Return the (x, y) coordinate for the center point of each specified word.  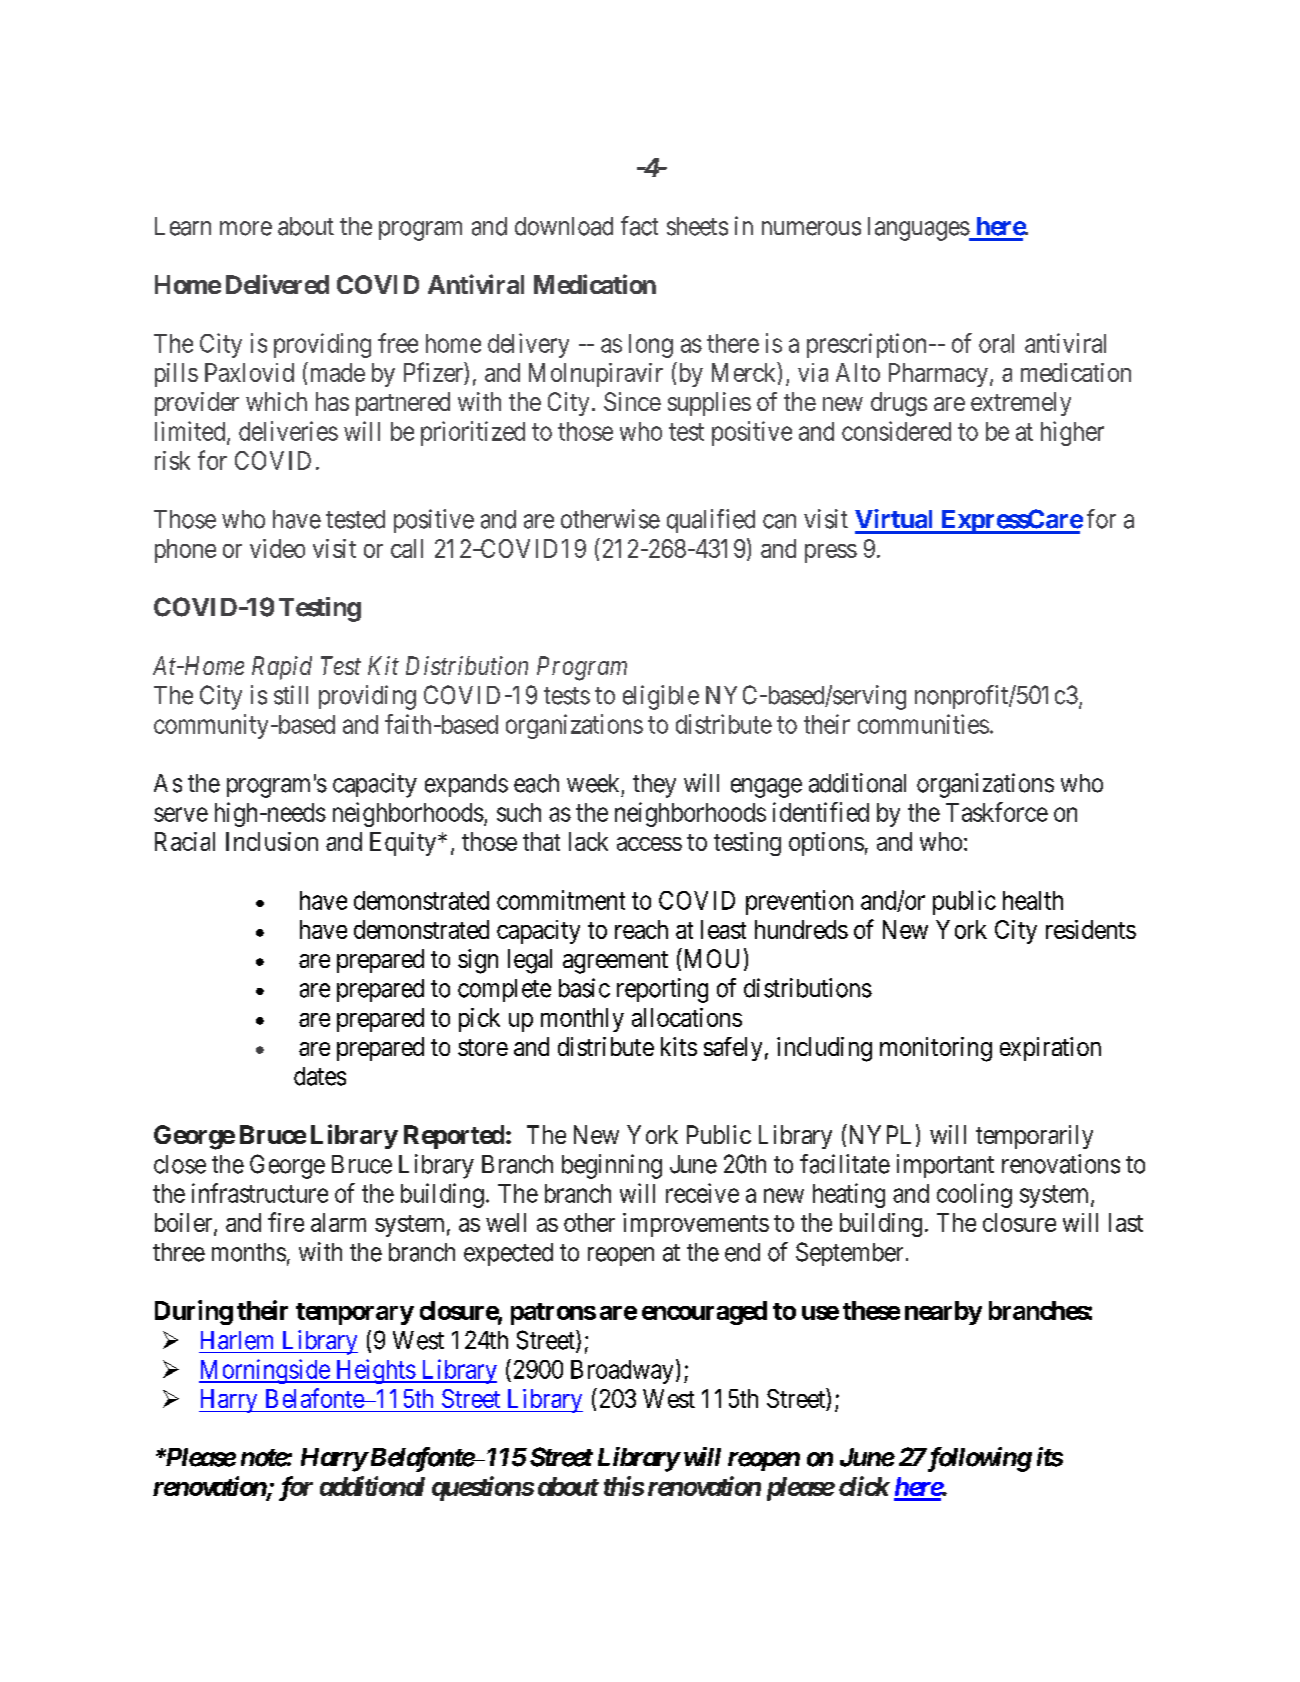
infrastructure (260, 1193)
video (277, 548)
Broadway (622, 1372)
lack (588, 841)
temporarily (1034, 1137)
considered (896, 431)
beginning (612, 1166)
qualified (711, 521)
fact (639, 226)
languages (919, 229)
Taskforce (997, 812)
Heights (375, 1371)
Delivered (277, 284)
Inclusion (272, 841)
